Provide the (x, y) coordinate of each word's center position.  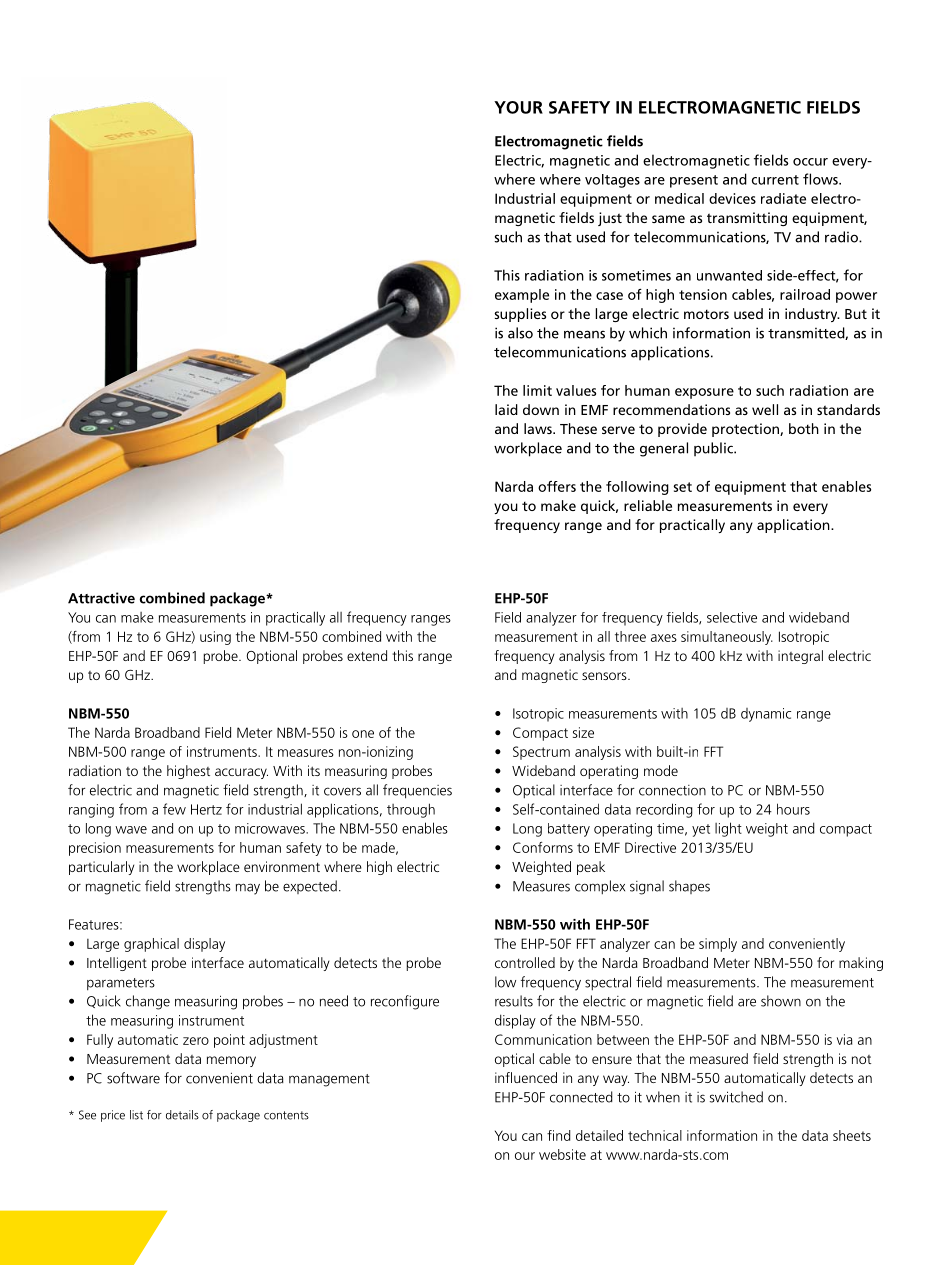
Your (518, 107)
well (765, 409)
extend (367, 655)
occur (810, 162)
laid (506, 409)
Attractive (101, 598)
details (182, 1115)
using (215, 638)
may (248, 889)
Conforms (543, 847)
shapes (689, 887)
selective (732, 617)
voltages (612, 181)
